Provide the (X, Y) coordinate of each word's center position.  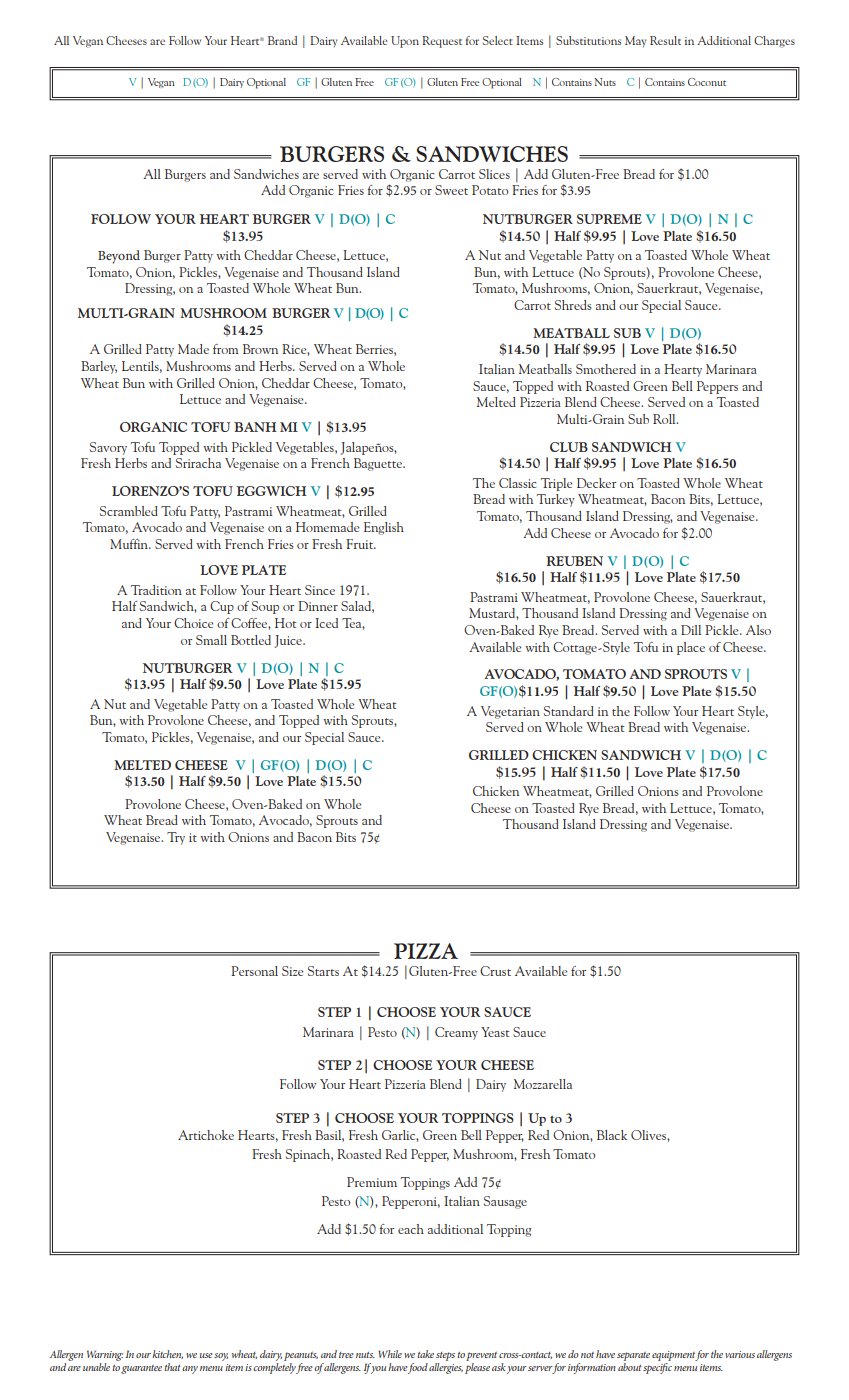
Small (211, 640)
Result (665, 40)
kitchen (167, 1354)
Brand (282, 40)
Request (442, 42)
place (691, 648)
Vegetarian (510, 712)
